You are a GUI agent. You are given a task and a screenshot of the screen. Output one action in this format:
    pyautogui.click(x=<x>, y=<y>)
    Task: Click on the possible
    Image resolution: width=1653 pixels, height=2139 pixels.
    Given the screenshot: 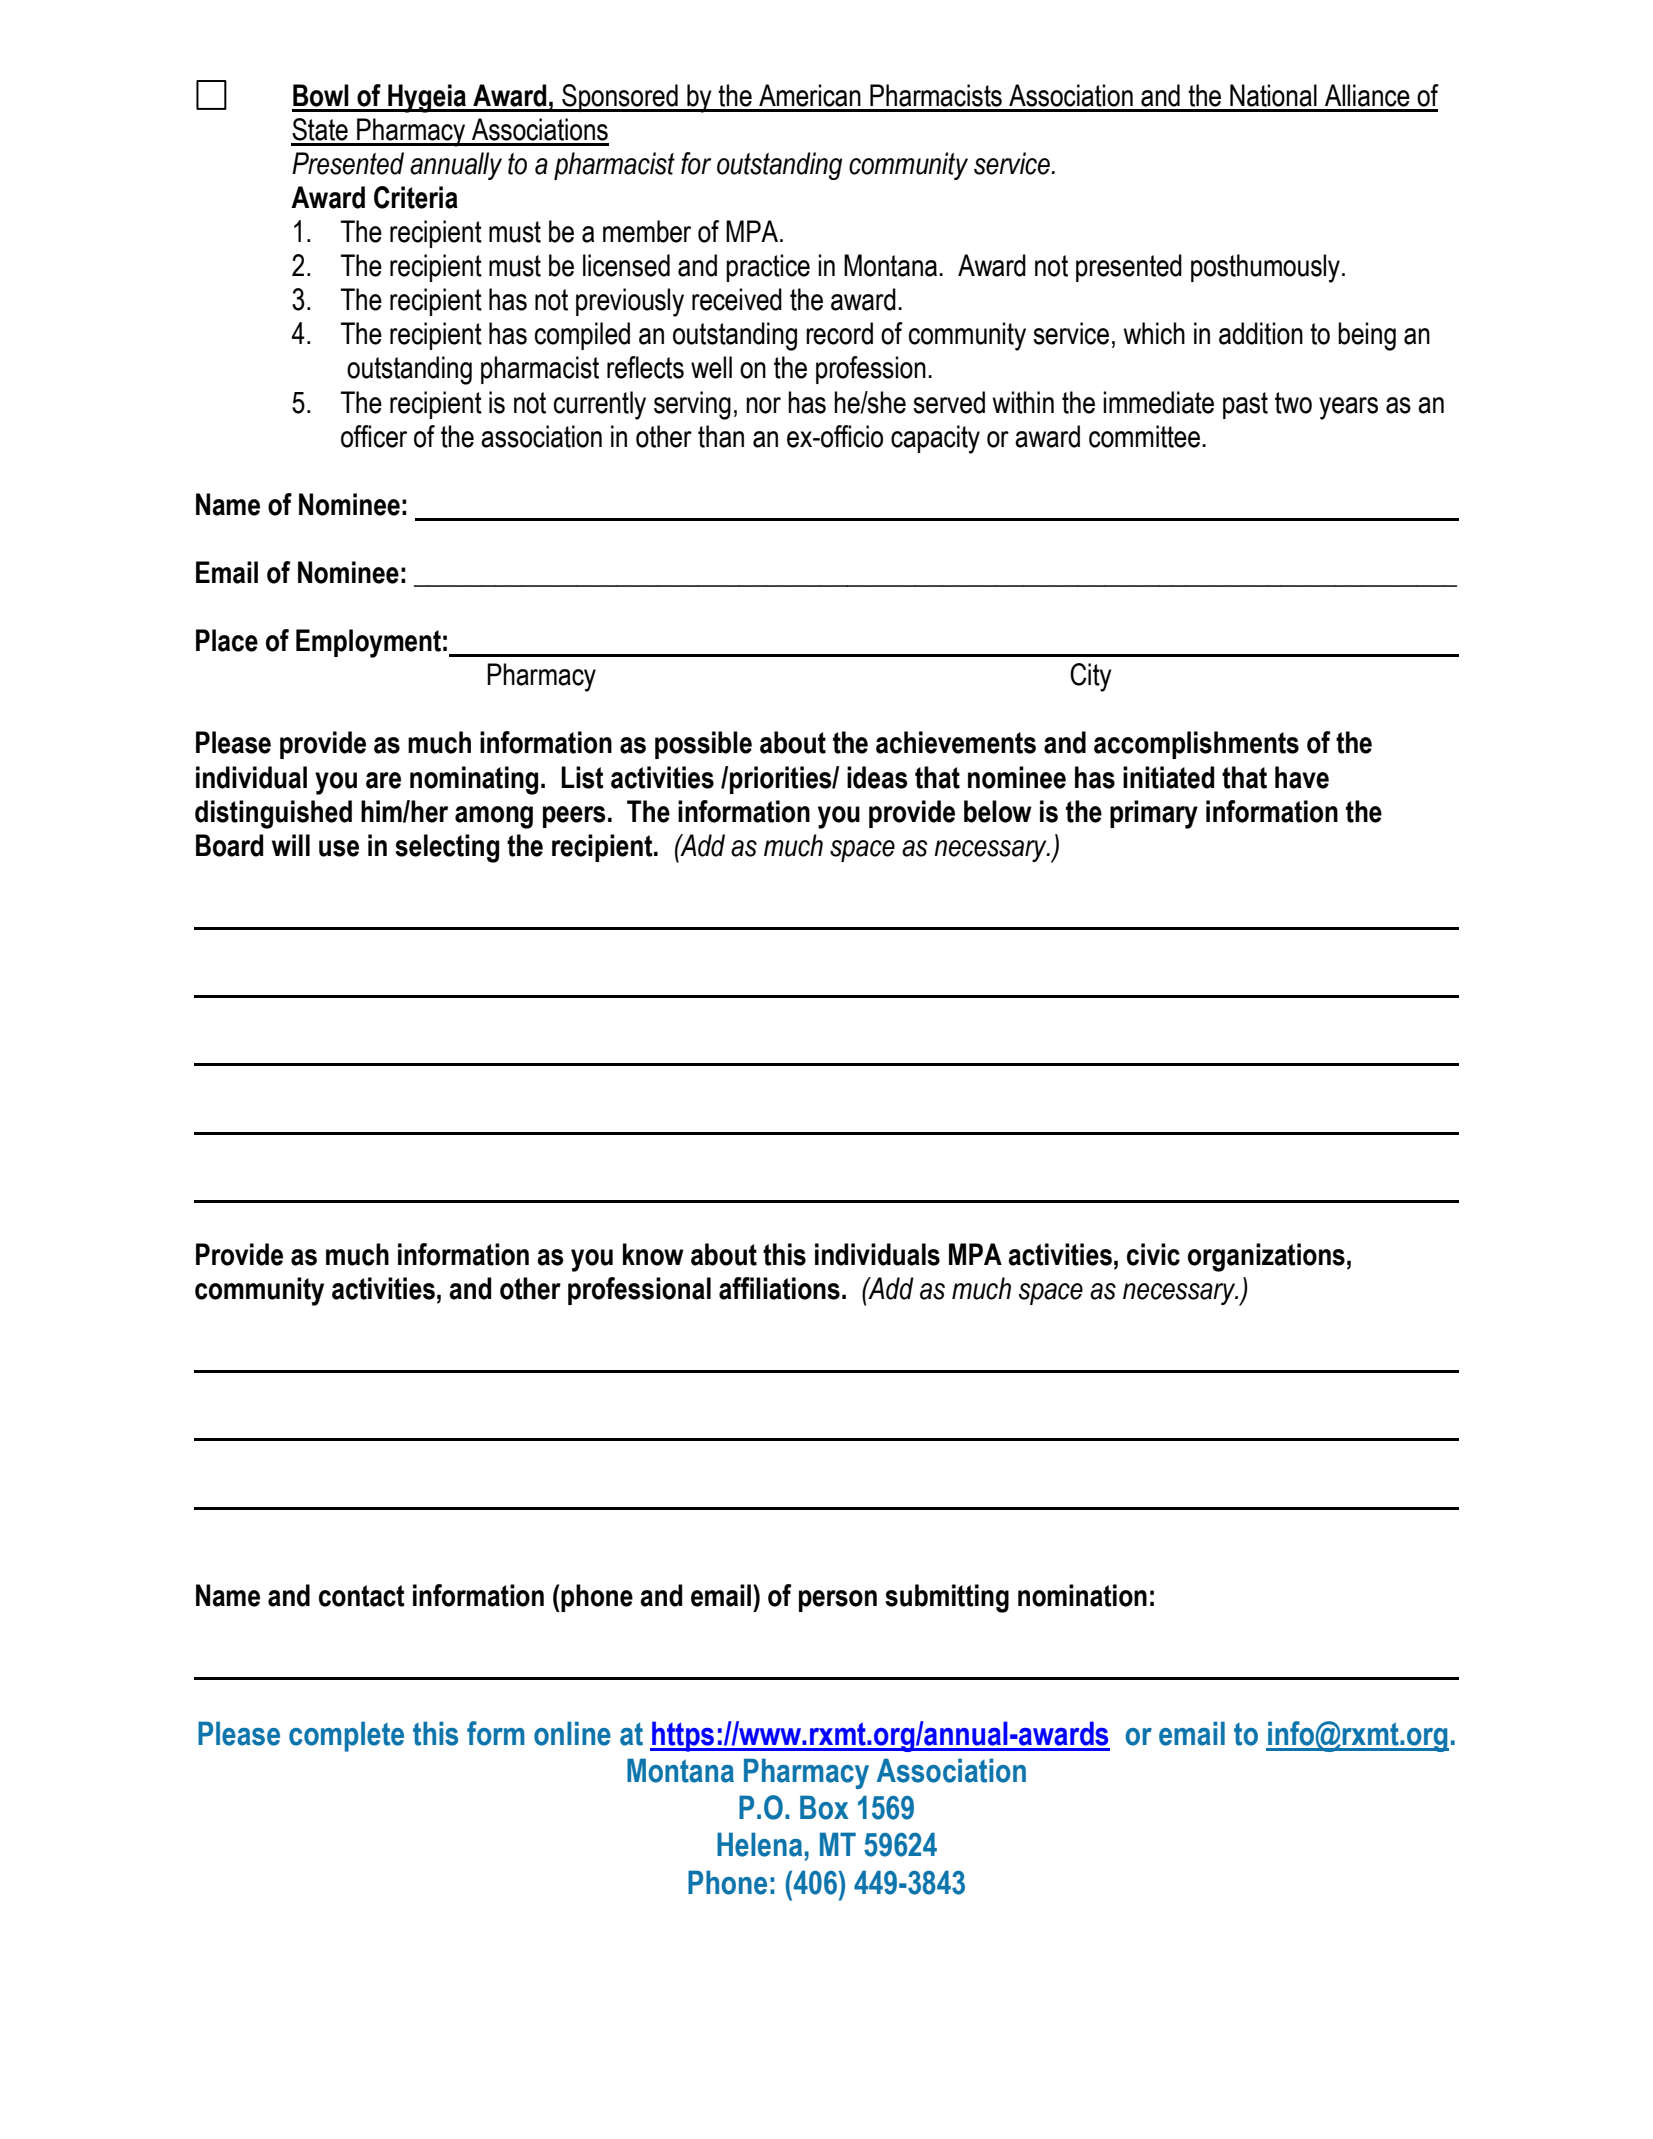 What is the action you would take?
    pyautogui.click(x=703, y=745)
